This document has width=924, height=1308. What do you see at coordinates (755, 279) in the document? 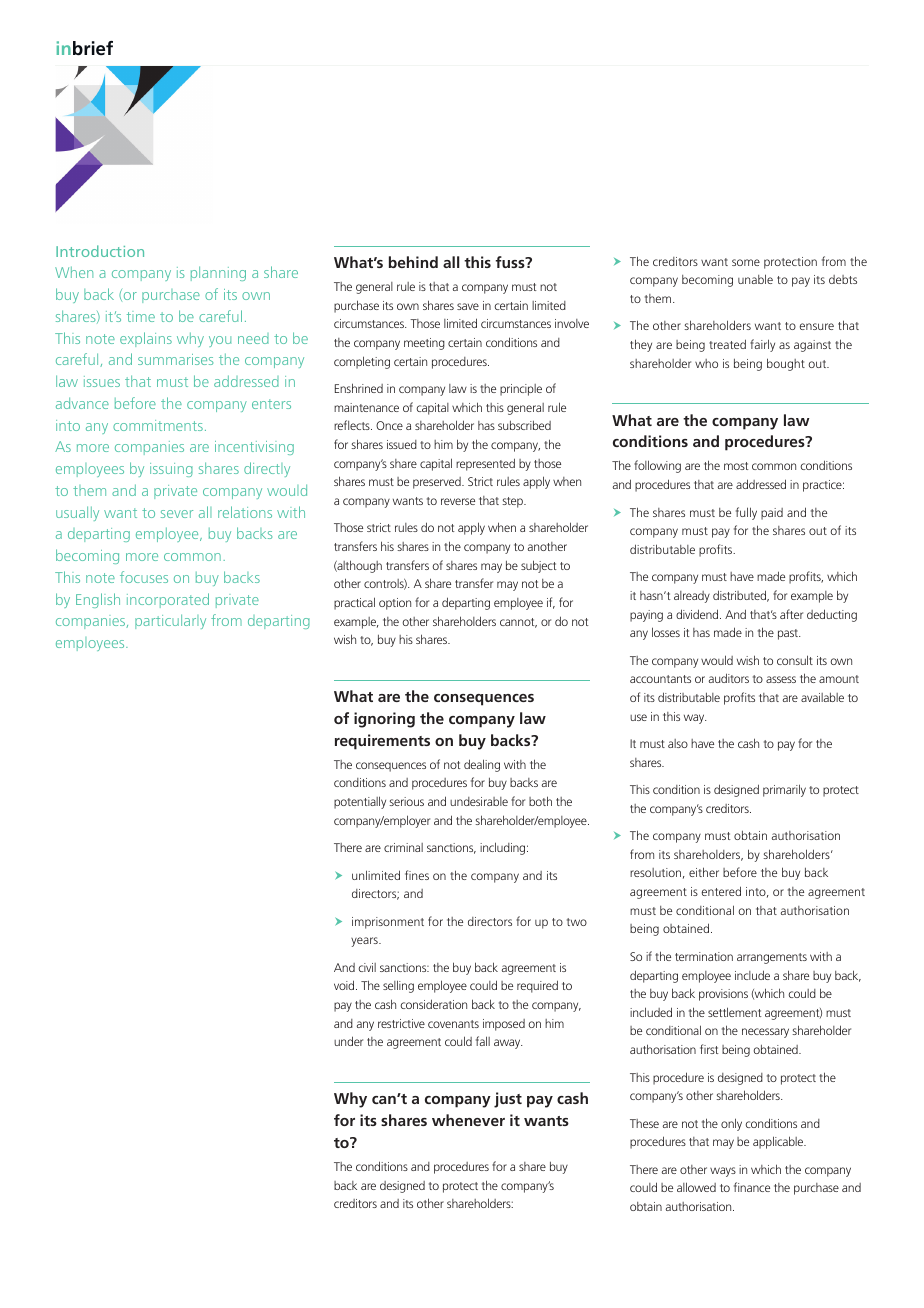
I see `unable` at bounding box center [755, 279].
